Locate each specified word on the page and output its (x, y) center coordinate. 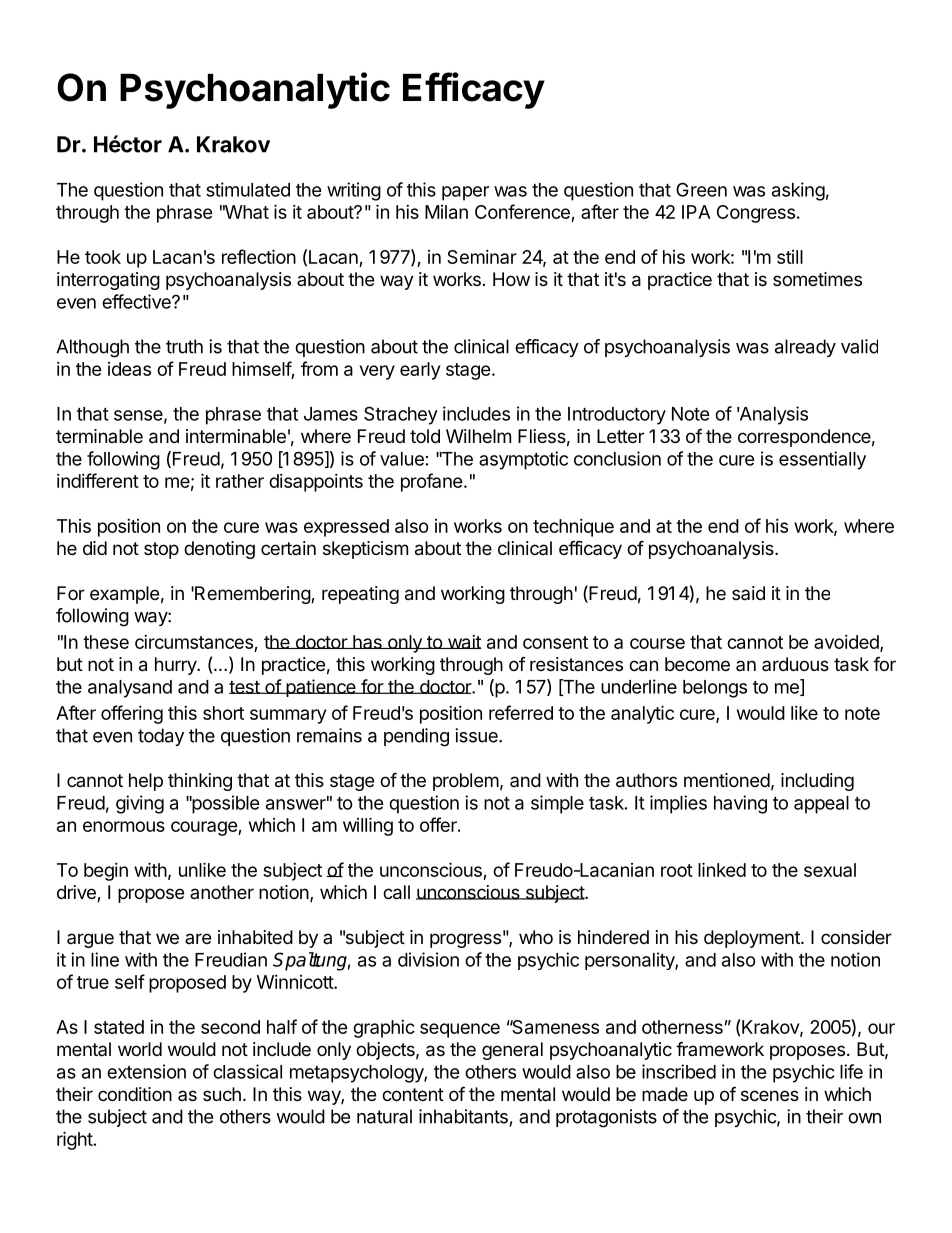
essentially (822, 460)
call (396, 892)
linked (722, 869)
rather (240, 481)
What (246, 212)
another (222, 892)
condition (135, 1094)
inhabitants (463, 1116)
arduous (795, 664)
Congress (756, 214)
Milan (446, 212)
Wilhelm (478, 436)
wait (463, 642)
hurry (176, 666)
